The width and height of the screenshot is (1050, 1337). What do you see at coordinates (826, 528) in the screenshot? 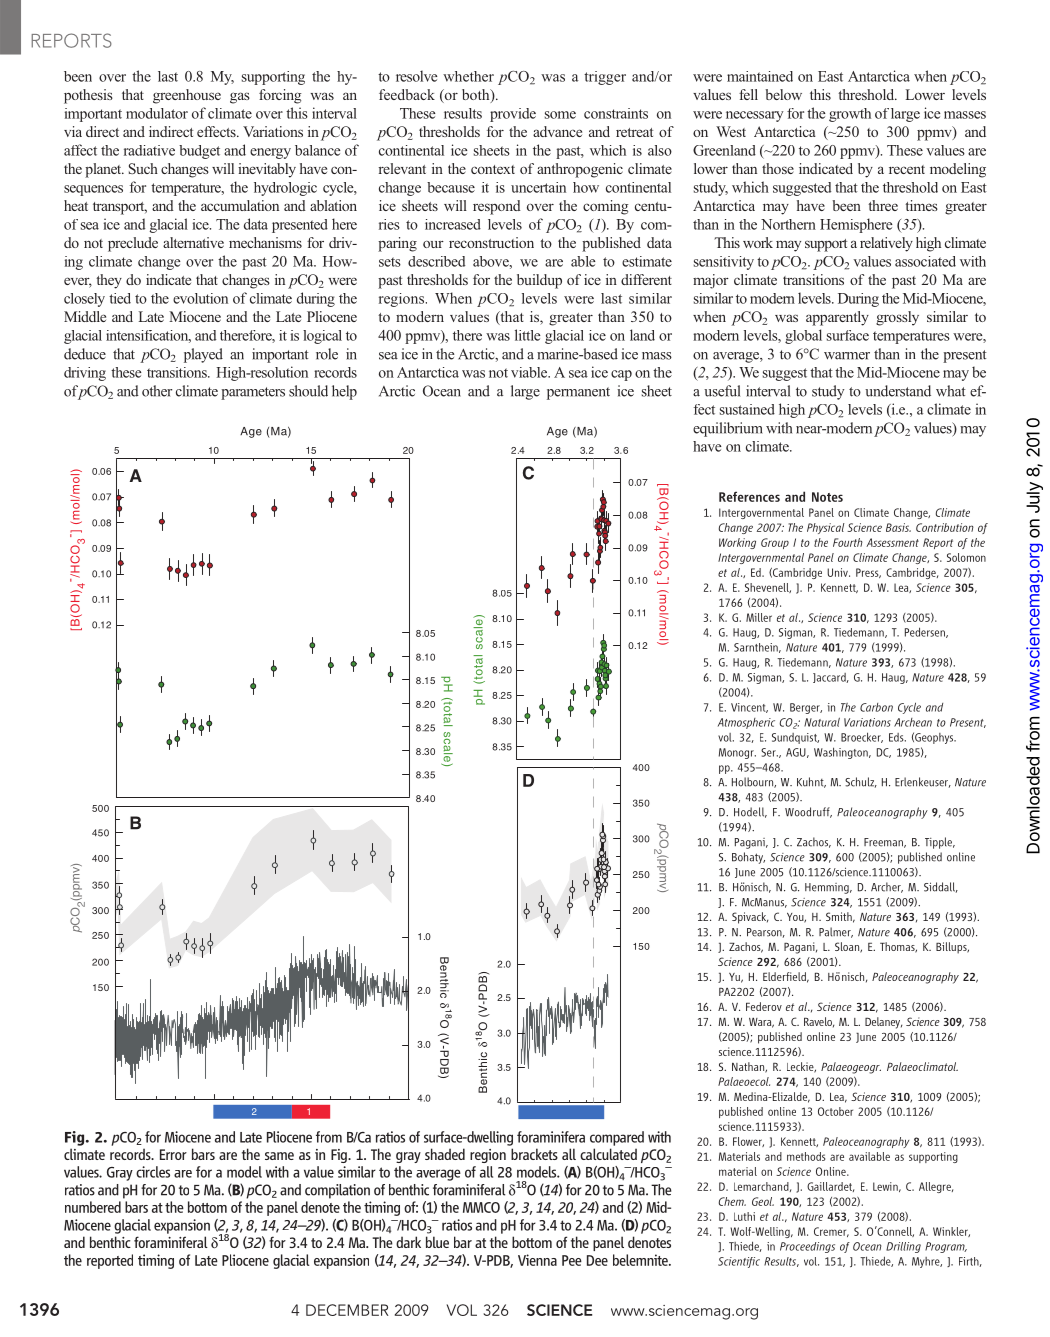
I see `Physical` at bounding box center [826, 528].
